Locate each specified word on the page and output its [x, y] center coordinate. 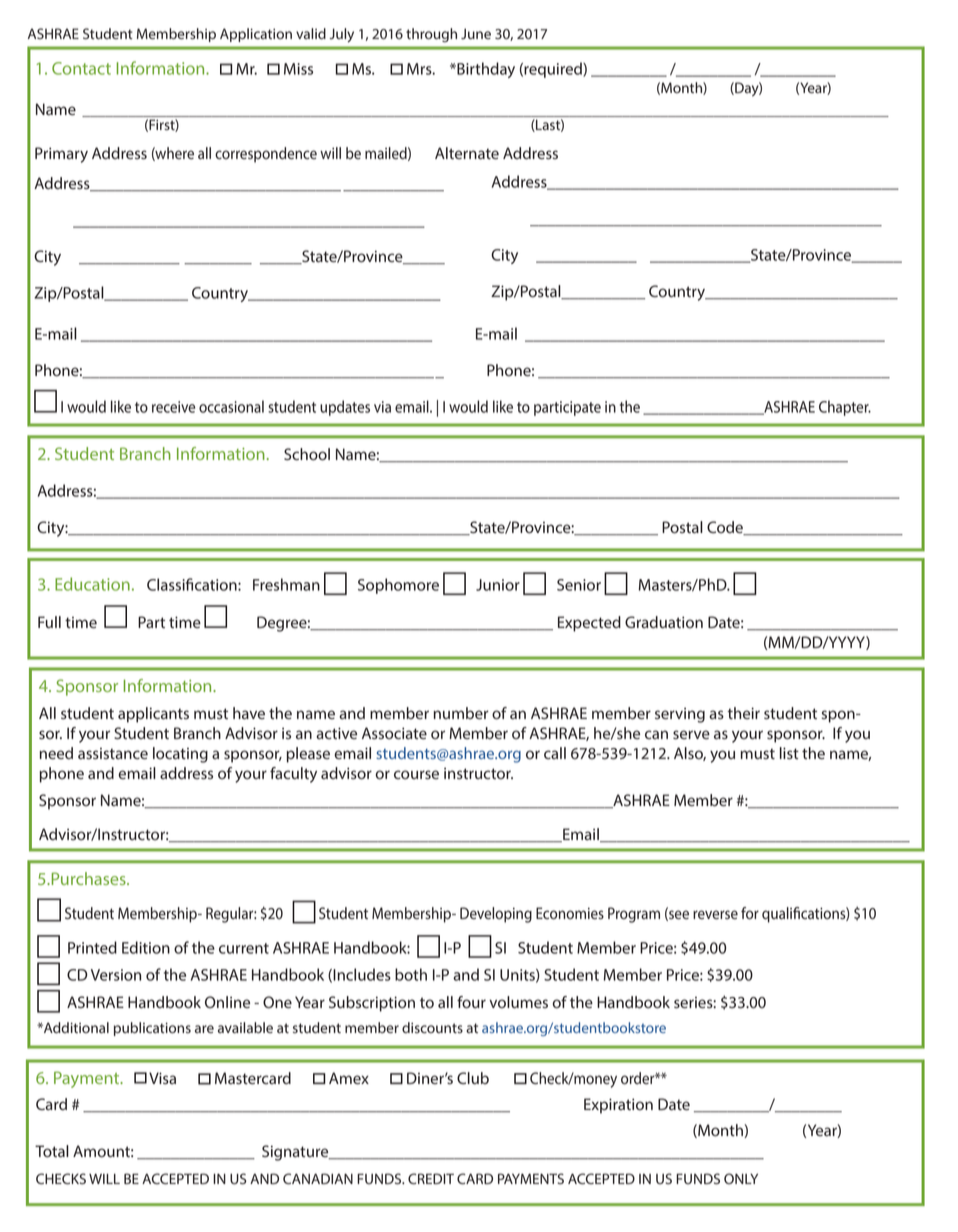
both [411, 974]
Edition [146, 947]
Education [92, 584]
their [743, 713]
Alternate [467, 153]
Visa [162, 1078]
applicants [153, 715]
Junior [498, 585]
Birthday [485, 70]
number [461, 713]
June [476, 33]
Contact [81, 68]
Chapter [845, 408]
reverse [715, 915]
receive [173, 407]
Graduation [664, 622]
